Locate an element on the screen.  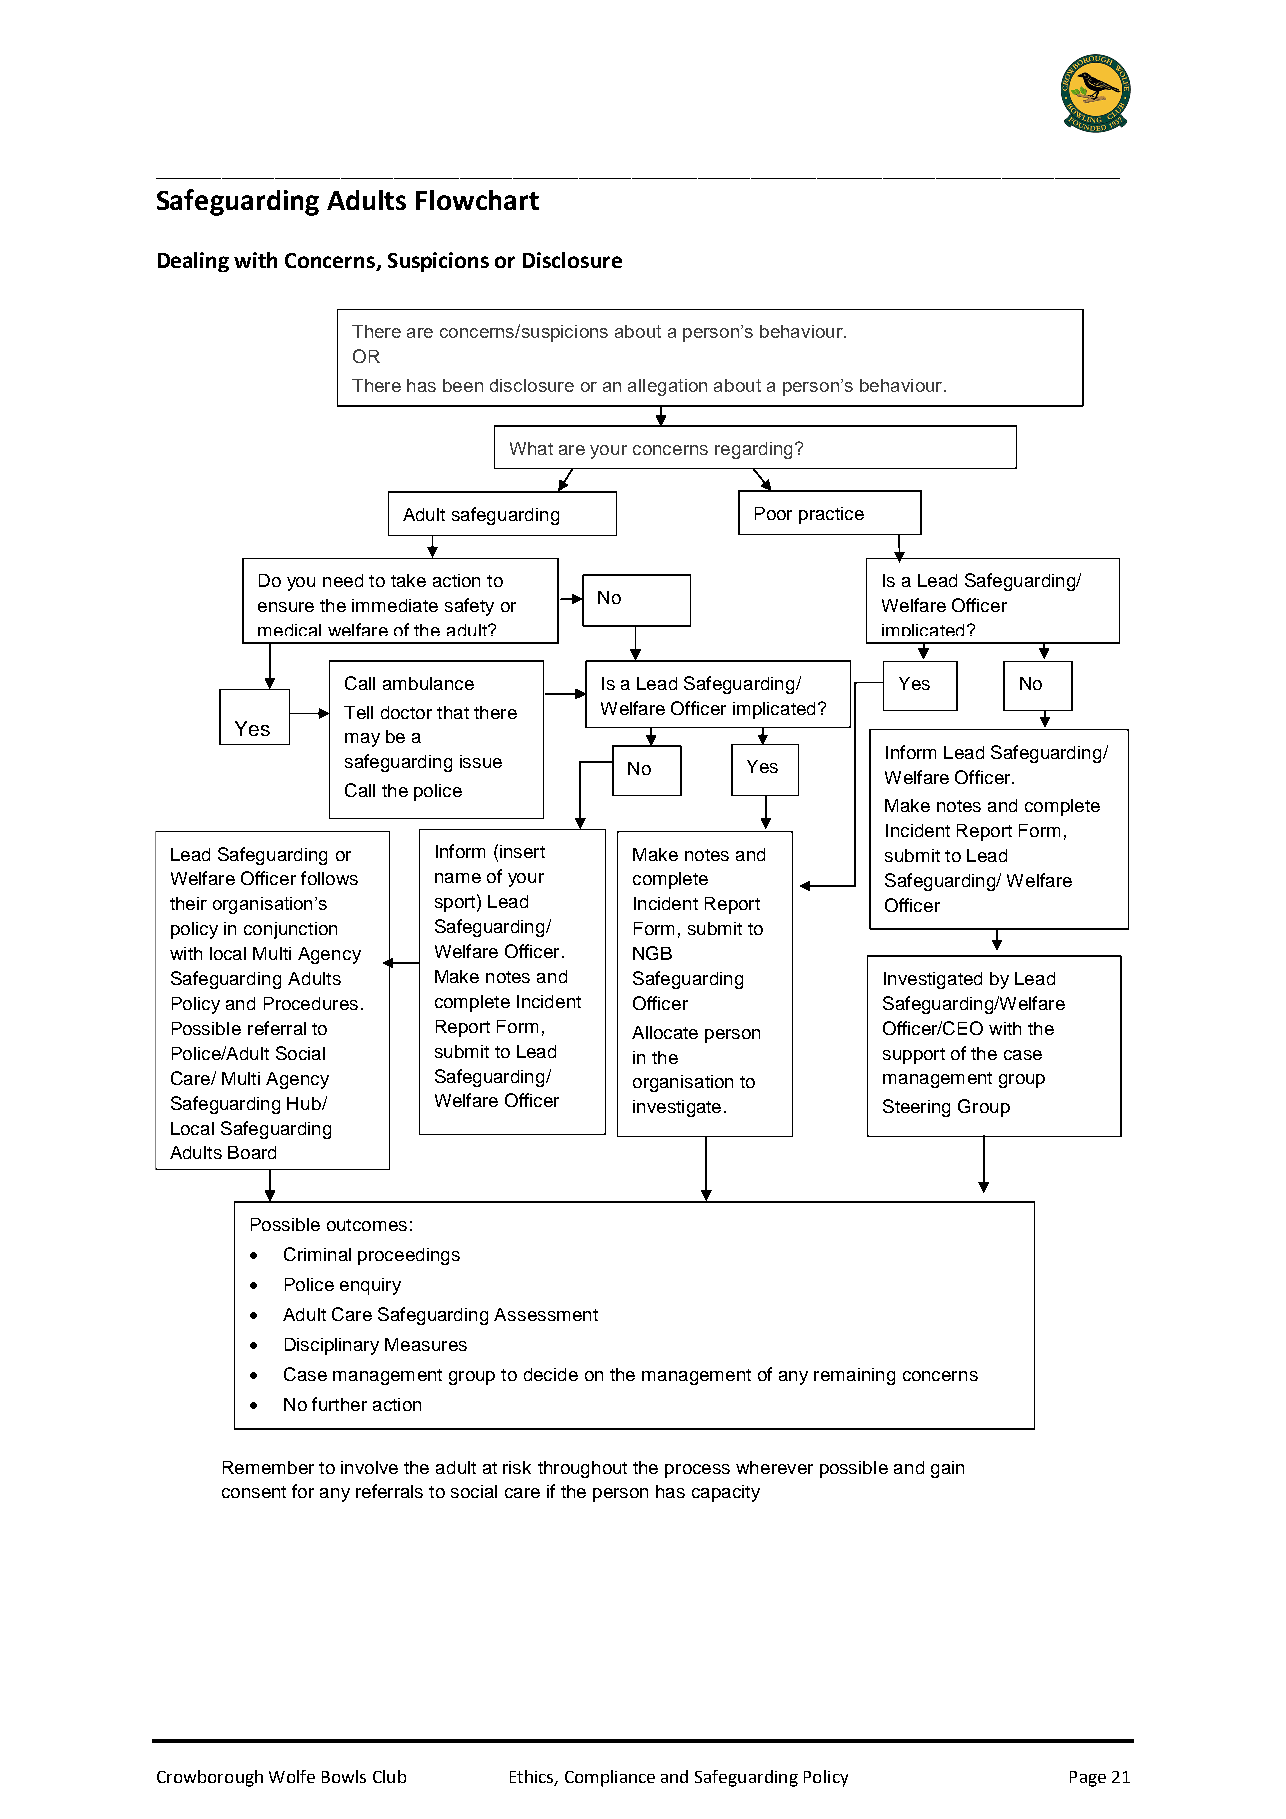
allegation is located at coordinates (667, 387).
